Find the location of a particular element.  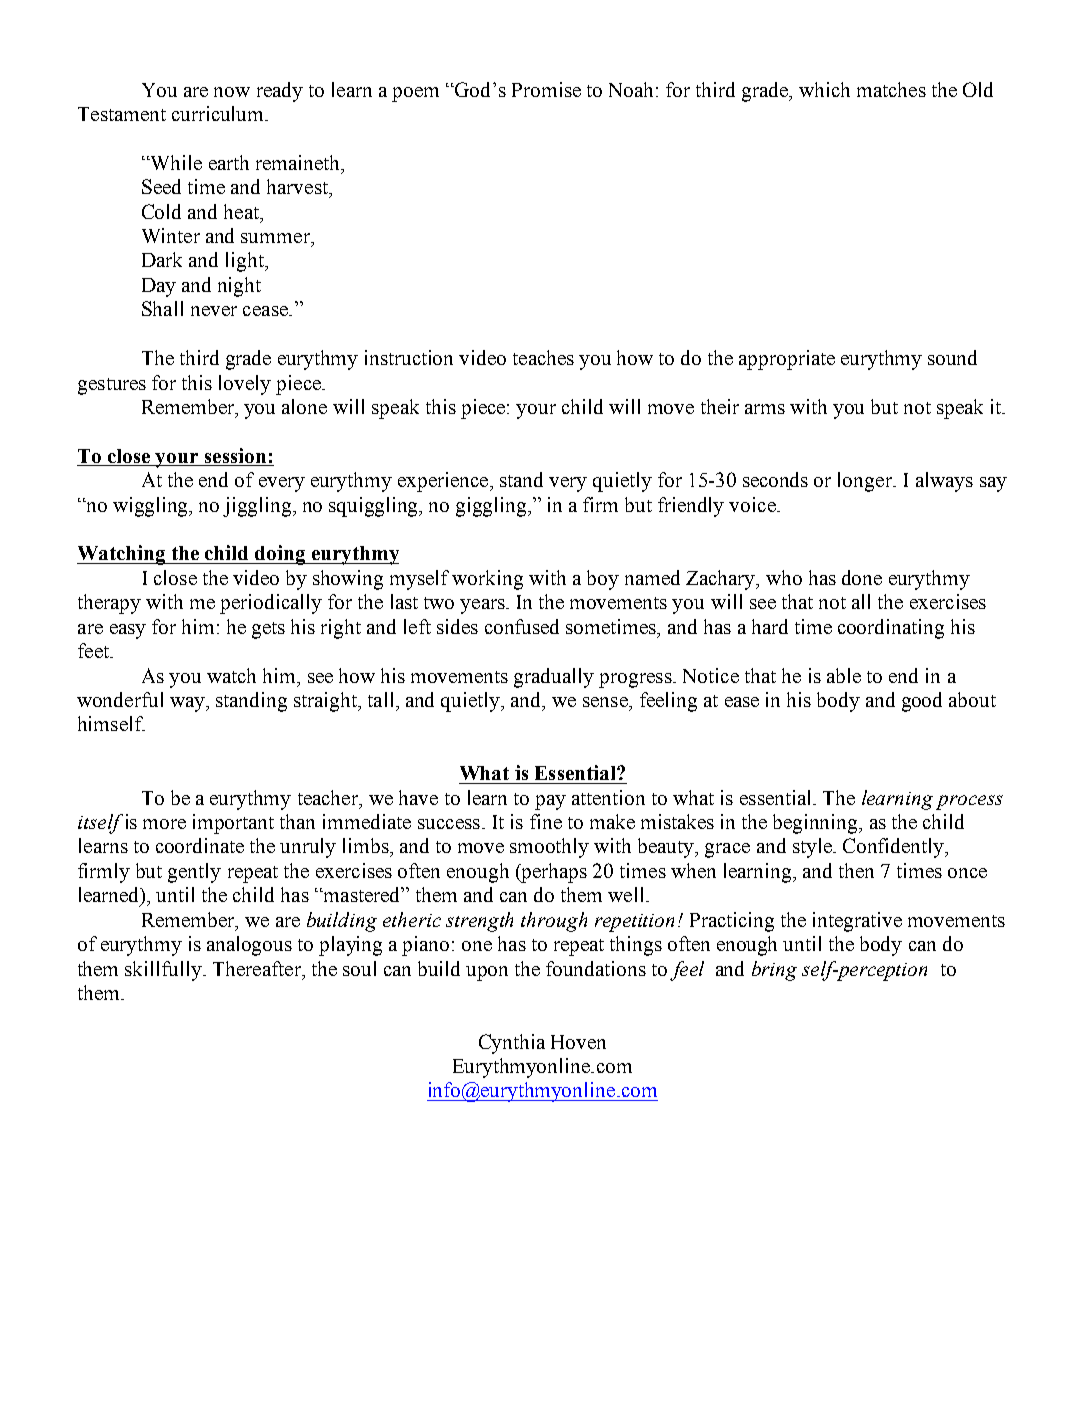

Cynthia is located at coordinates (512, 1044).
